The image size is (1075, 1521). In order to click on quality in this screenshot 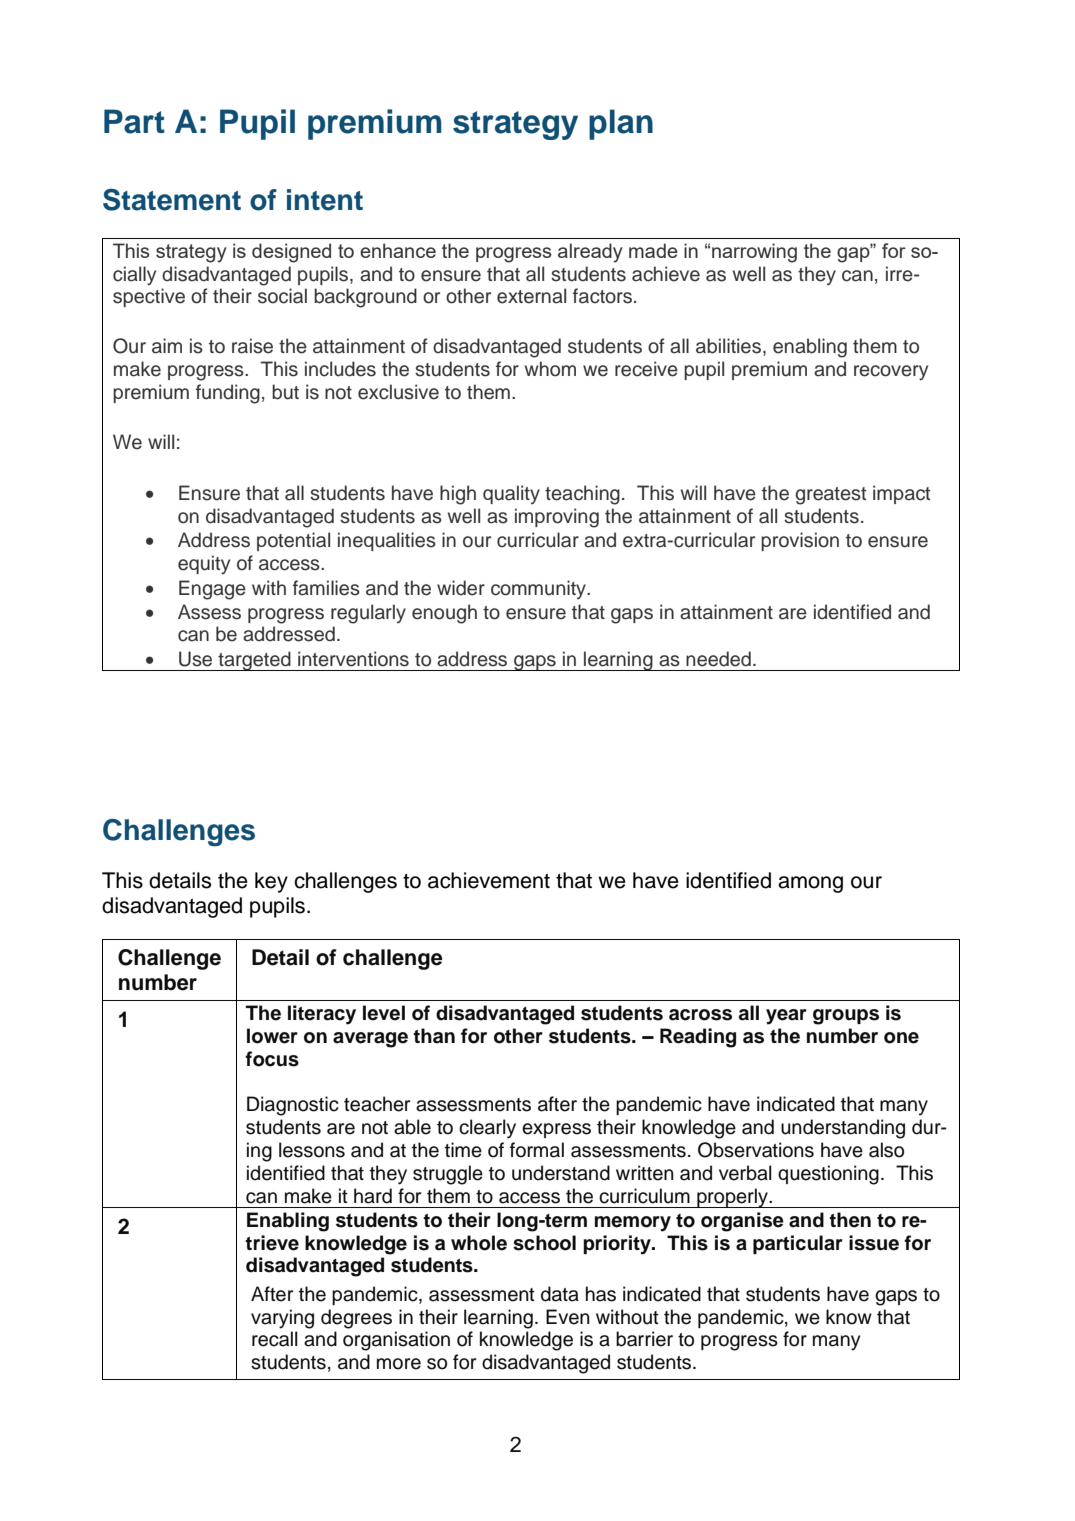, I will do `click(511, 494)`.
